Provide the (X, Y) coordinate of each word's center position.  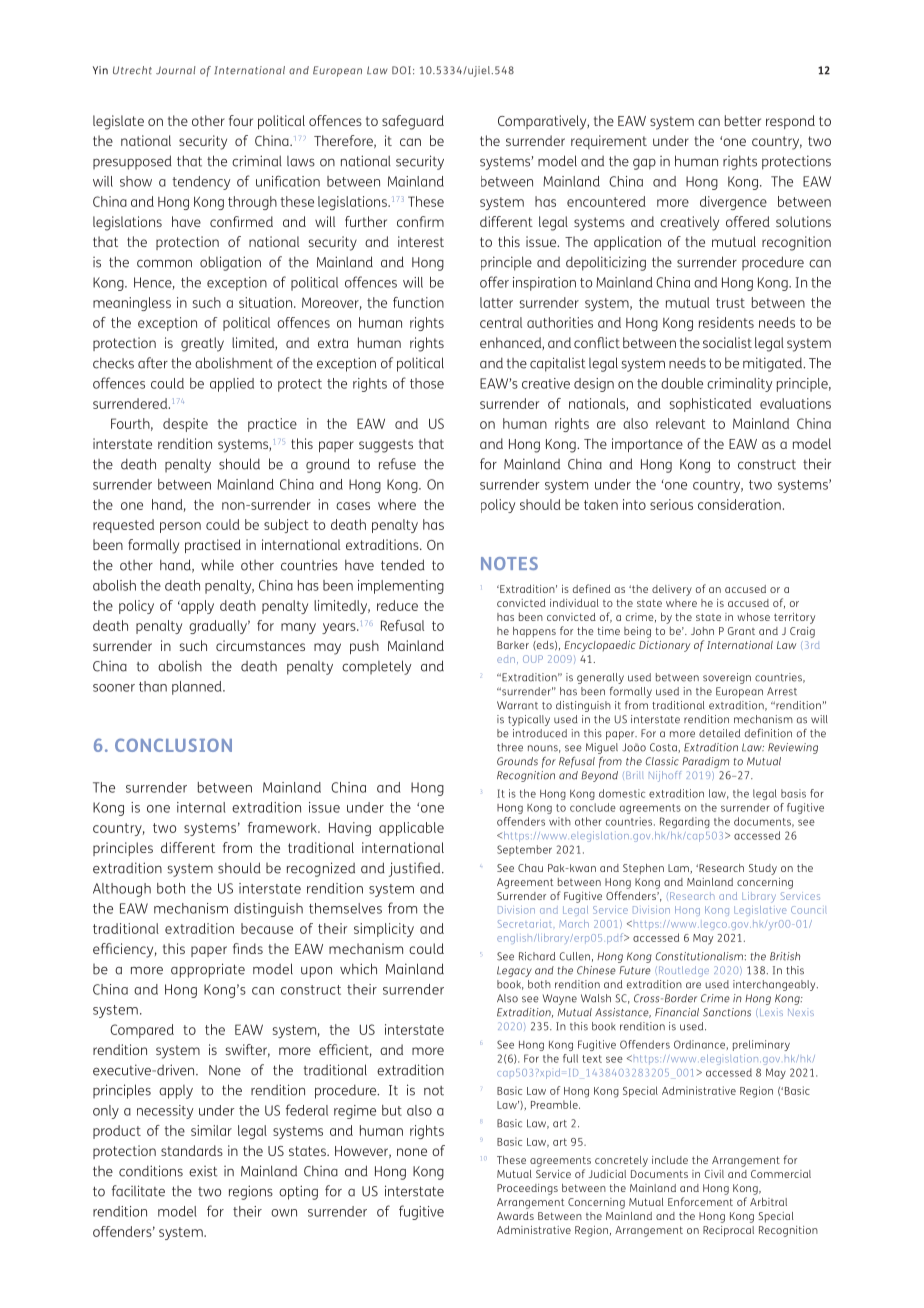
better (743, 120)
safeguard (413, 122)
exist (203, 1171)
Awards (515, 1216)
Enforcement (700, 1201)
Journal (176, 70)
